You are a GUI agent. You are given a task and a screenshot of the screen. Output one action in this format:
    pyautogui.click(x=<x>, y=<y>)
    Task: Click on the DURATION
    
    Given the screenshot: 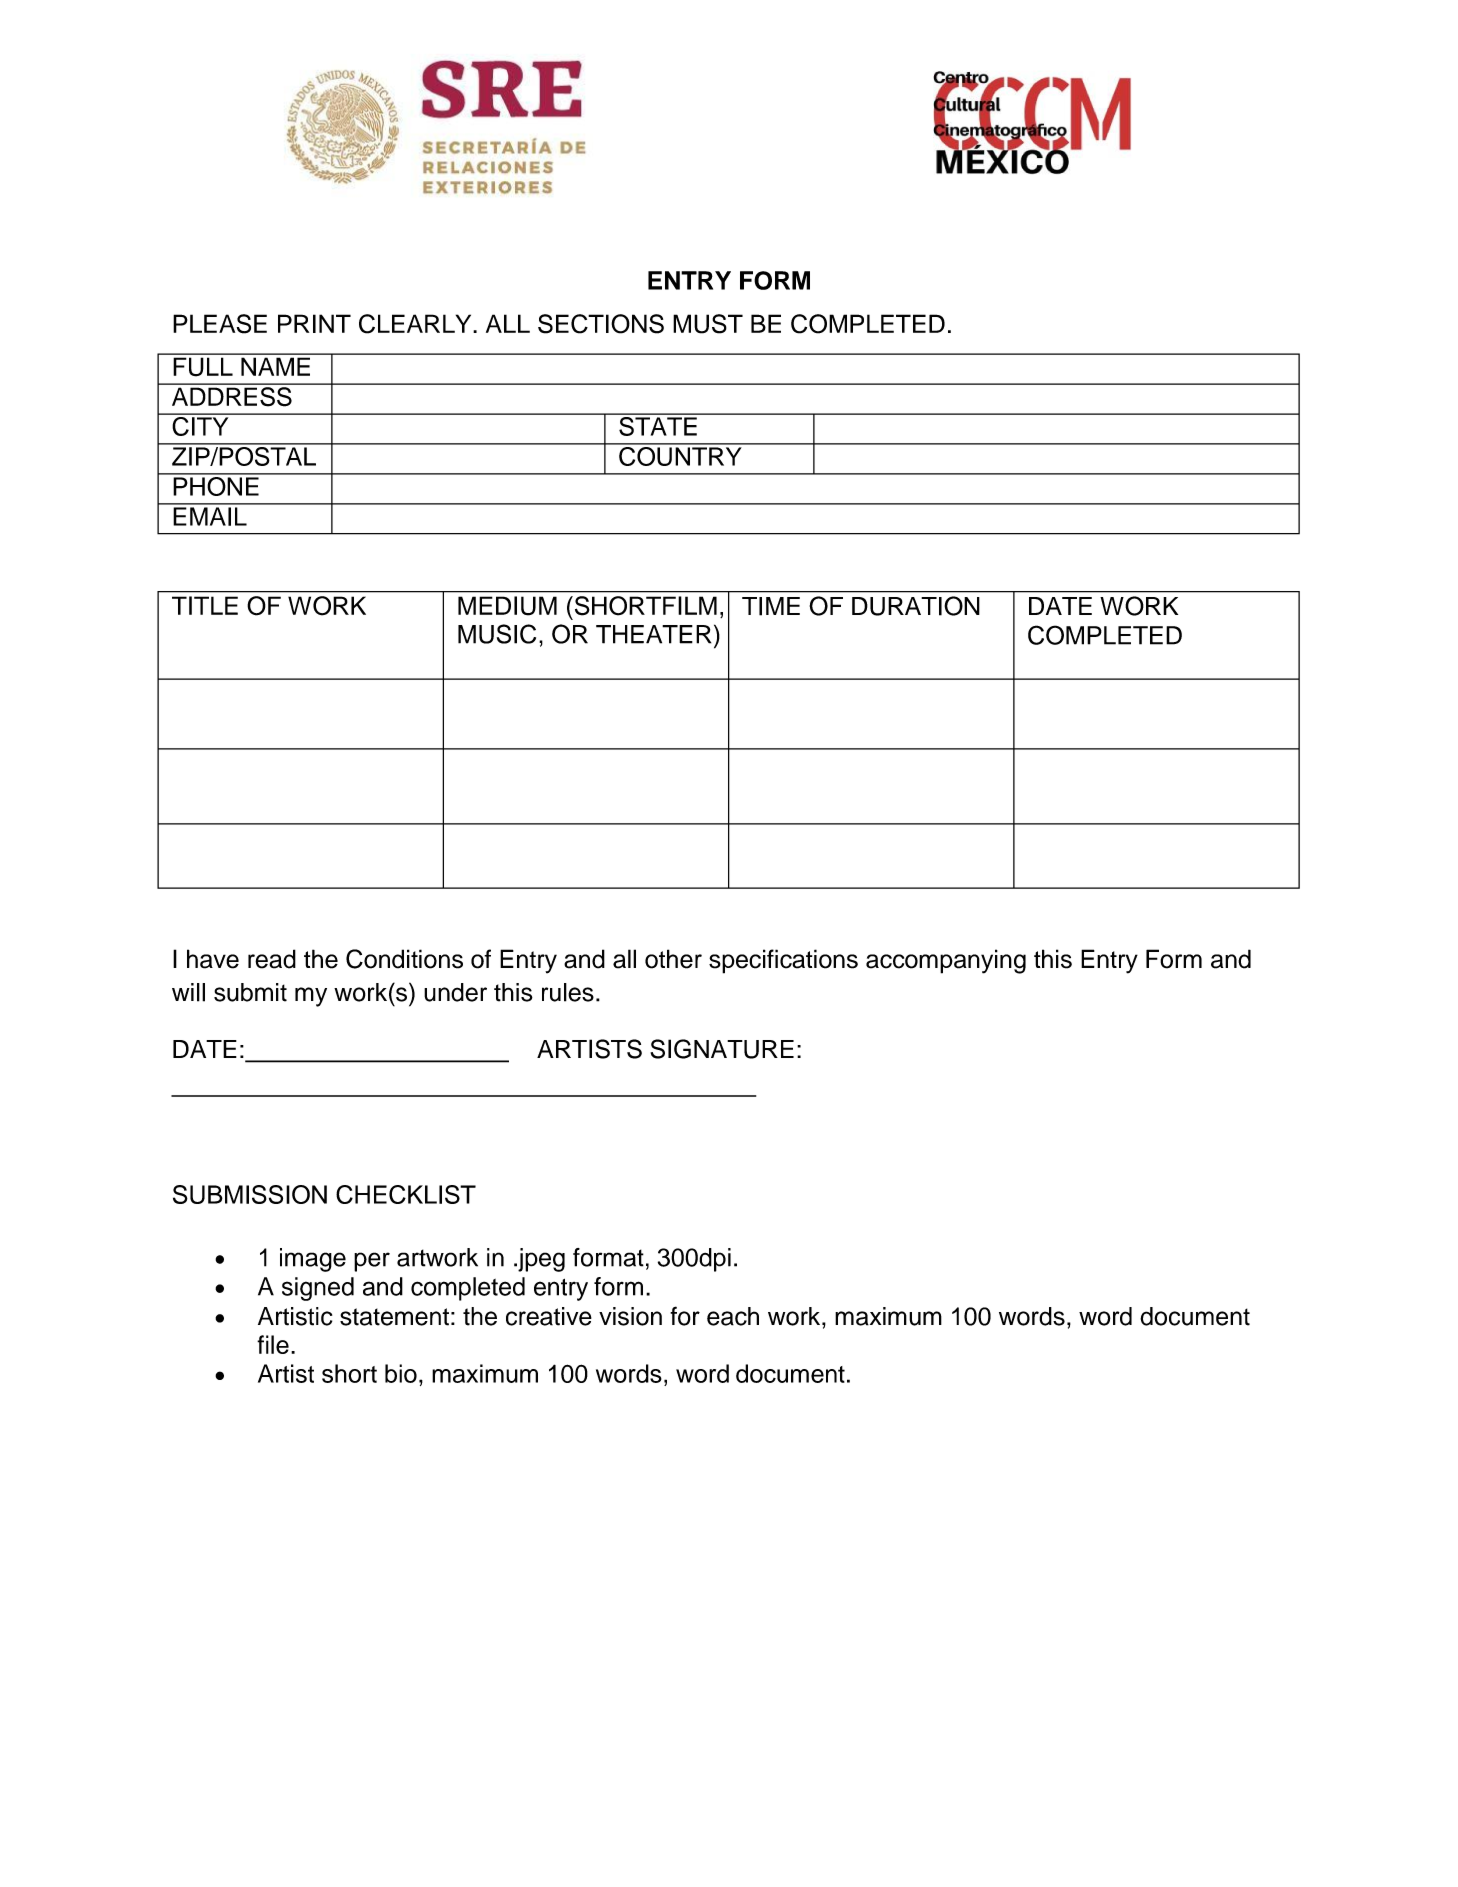 What is the action you would take?
    pyautogui.click(x=916, y=606)
